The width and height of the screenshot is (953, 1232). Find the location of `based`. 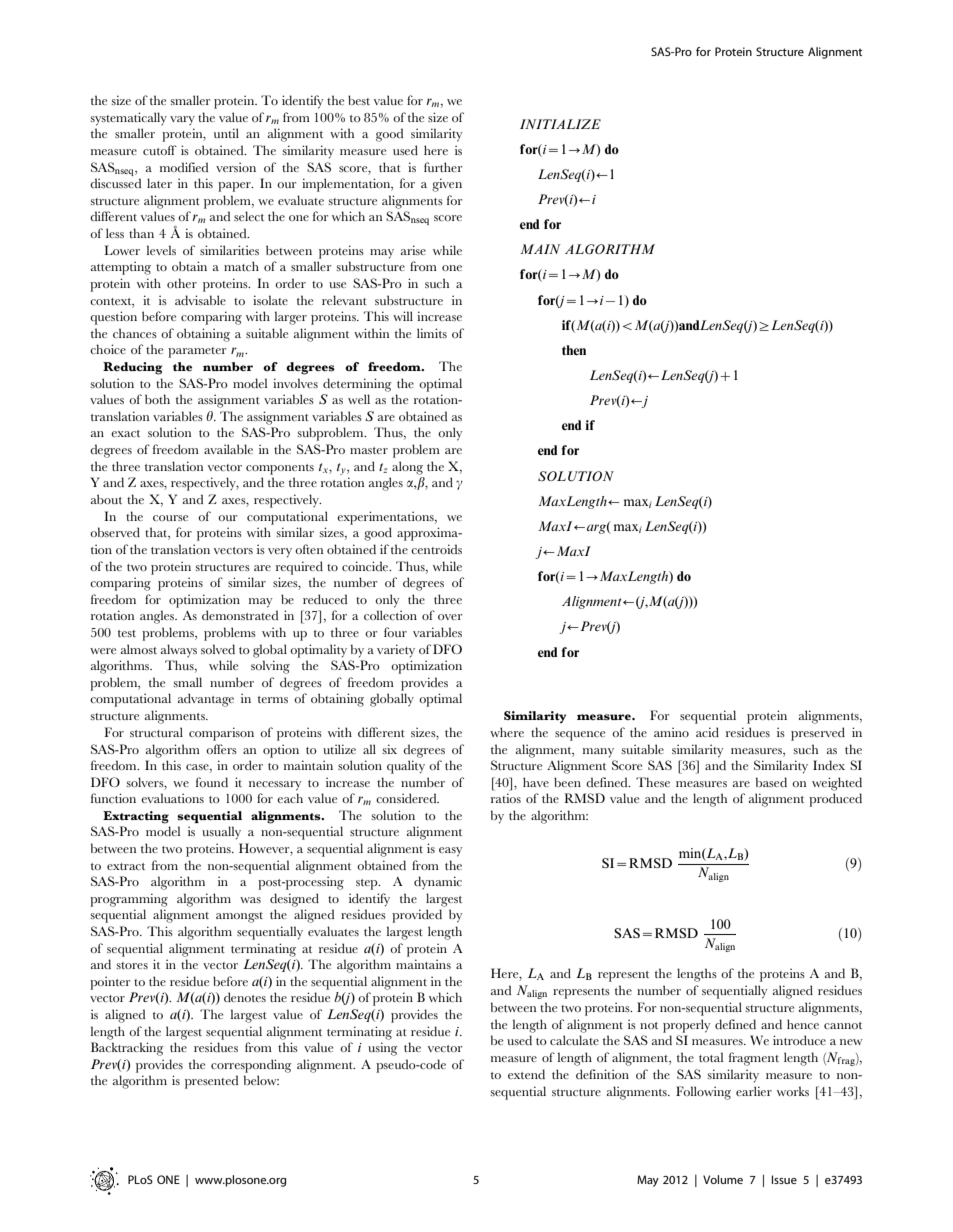

based is located at coordinates (771, 782).
